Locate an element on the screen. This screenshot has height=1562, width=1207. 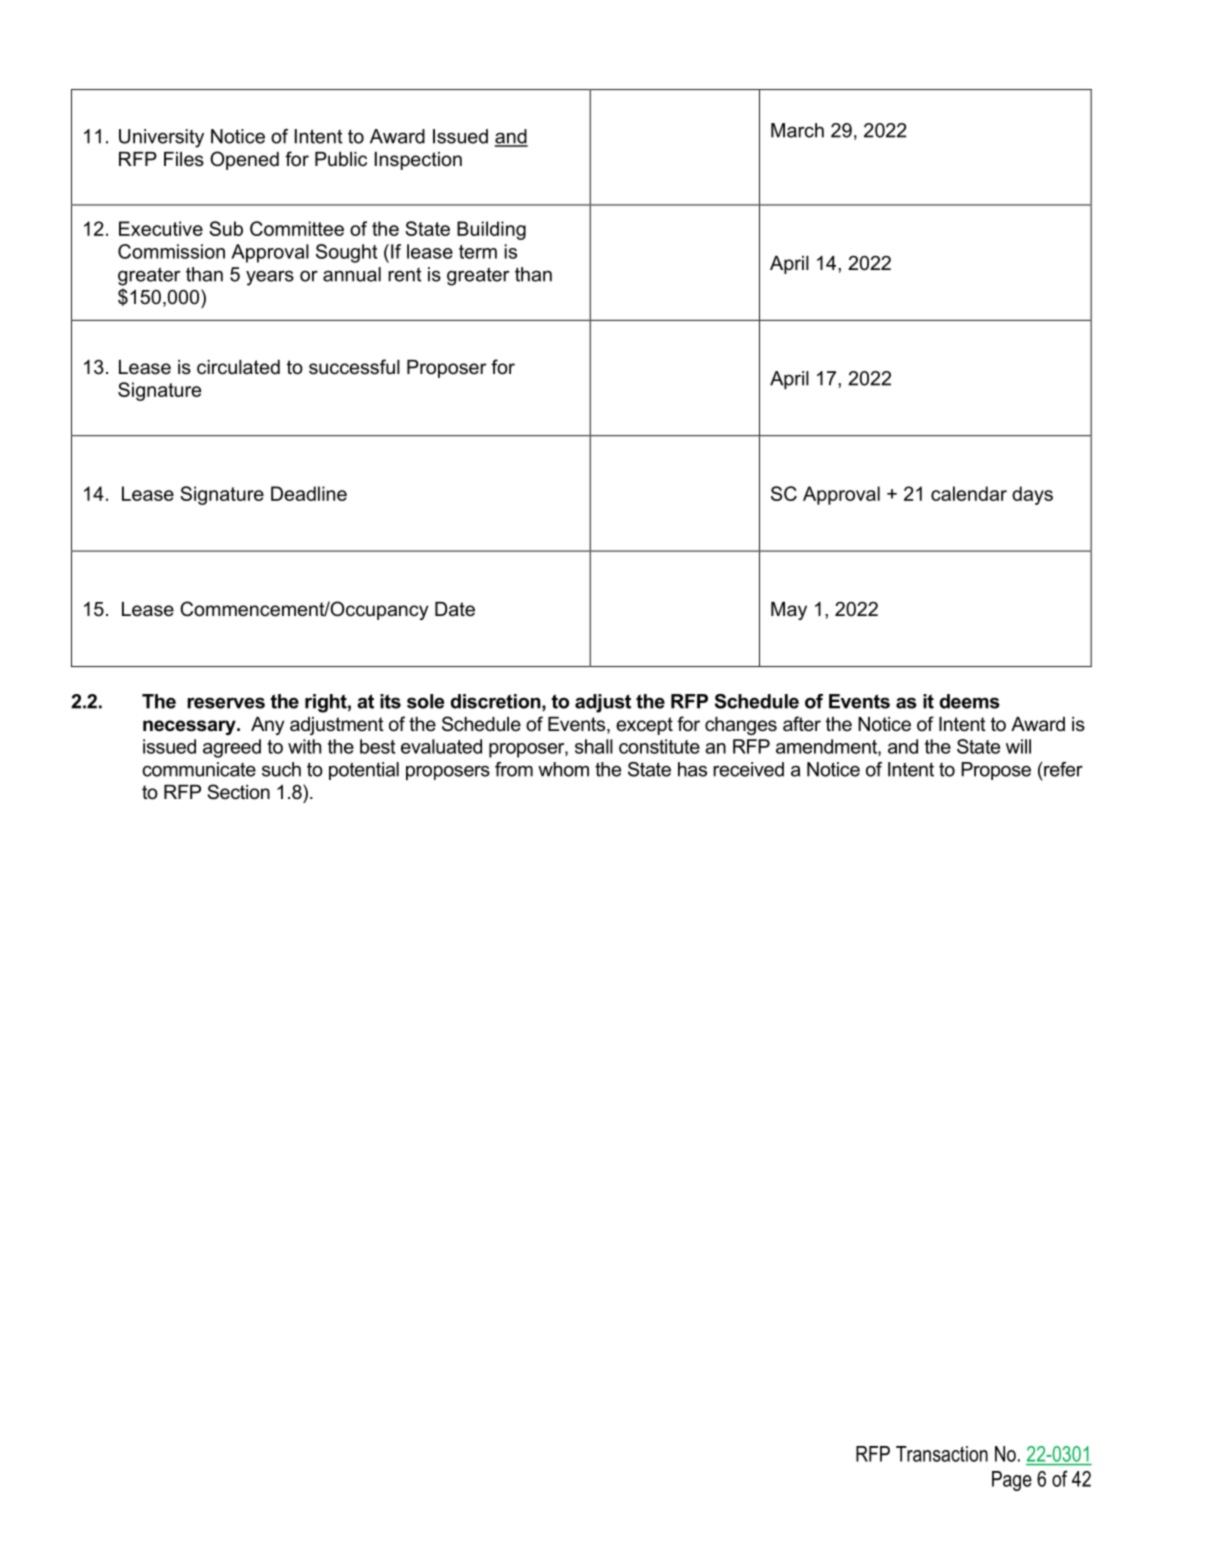
Page is located at coordinates (1012, 1481).
